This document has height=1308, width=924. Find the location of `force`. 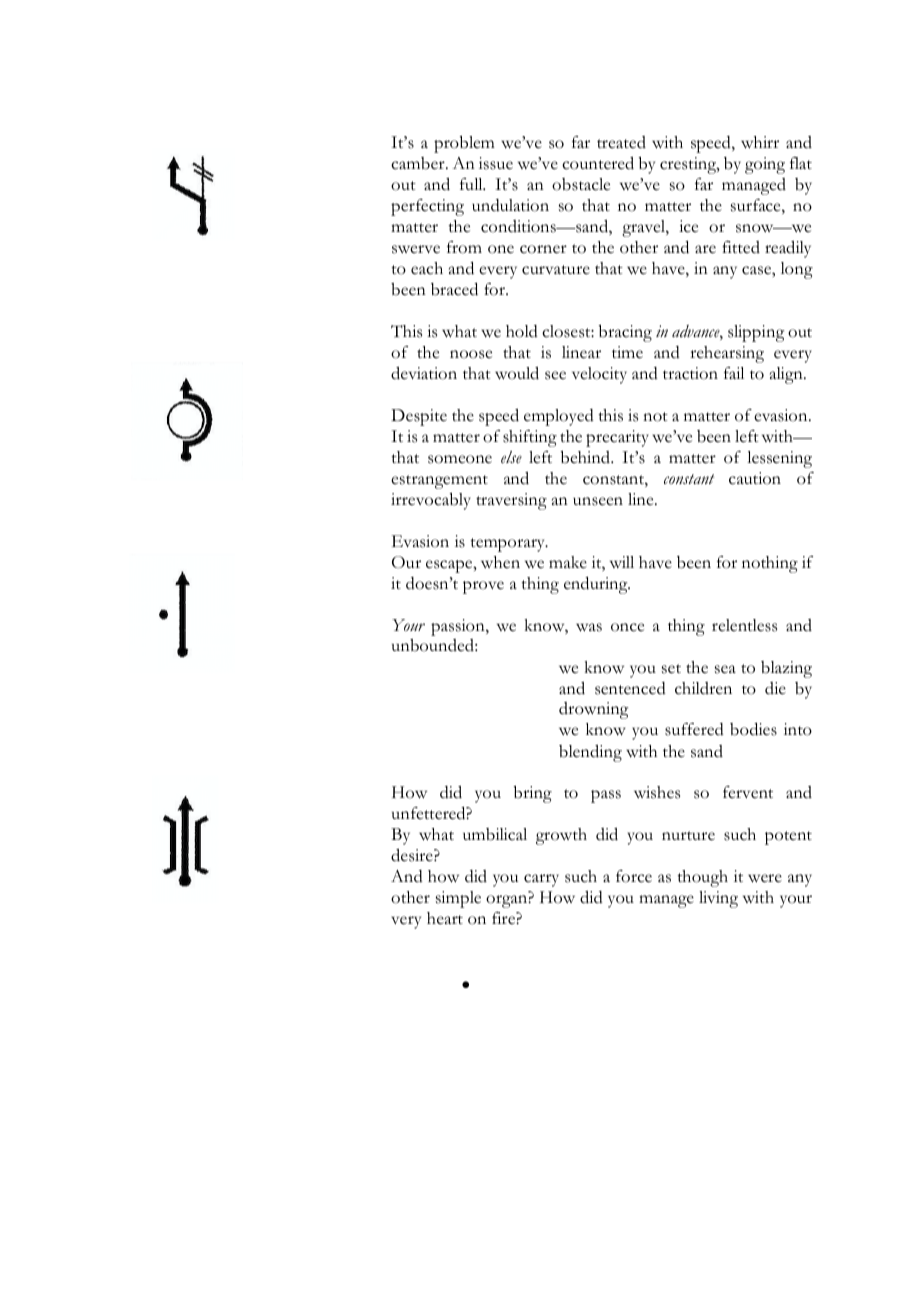

force is located at coordinates (634, 876).
